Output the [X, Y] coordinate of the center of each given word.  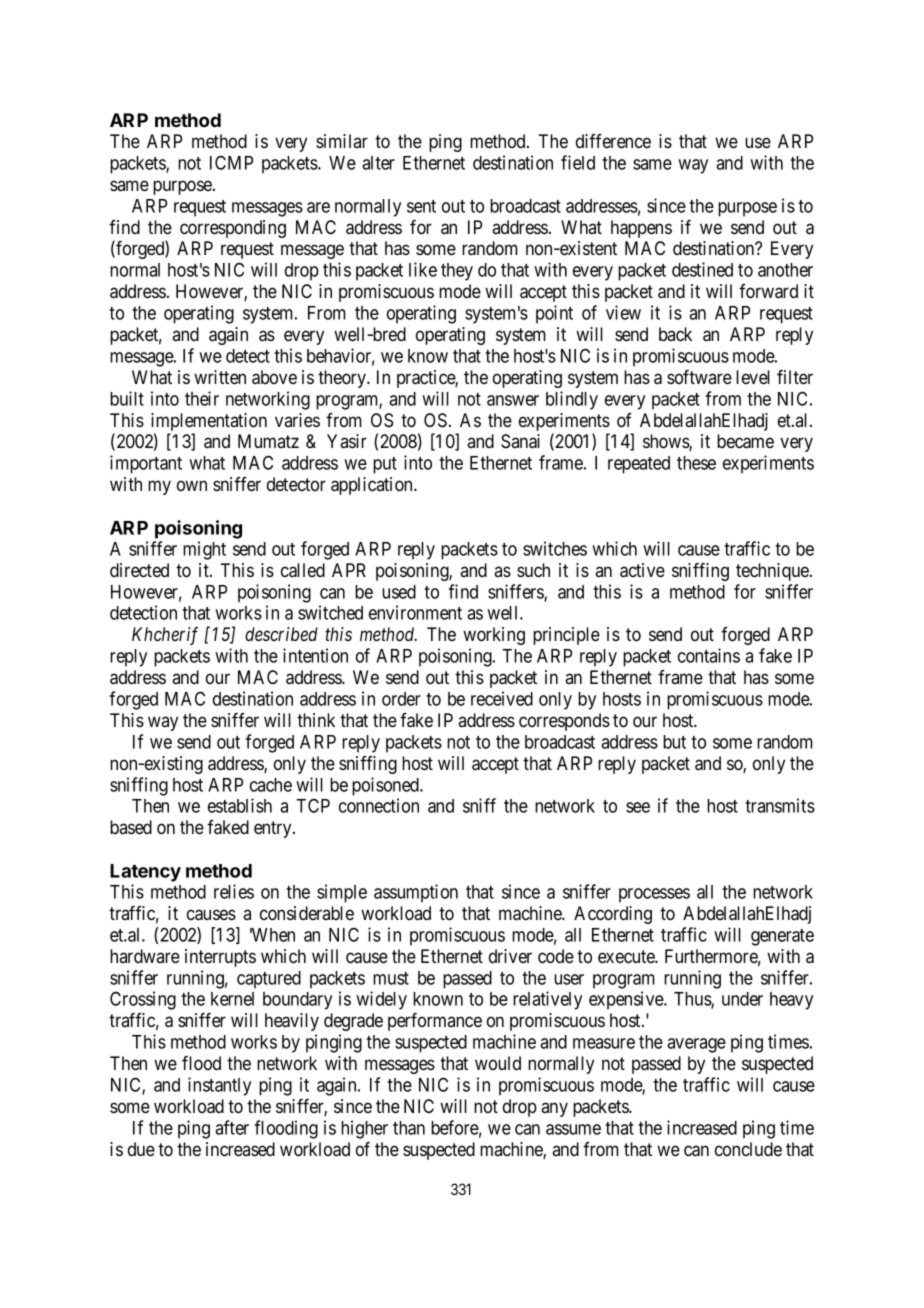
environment [415, 612]
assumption [416, 893]
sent [421, 206]
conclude [748, 1149]
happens [641, 229]
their [202, 398]
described [281, 634]
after [232, 1127]
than [409, 1128]
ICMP [231, 162]
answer [513, 400]
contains [709, 655]
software [699, 377]
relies [234, 891]
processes [654, 895]
